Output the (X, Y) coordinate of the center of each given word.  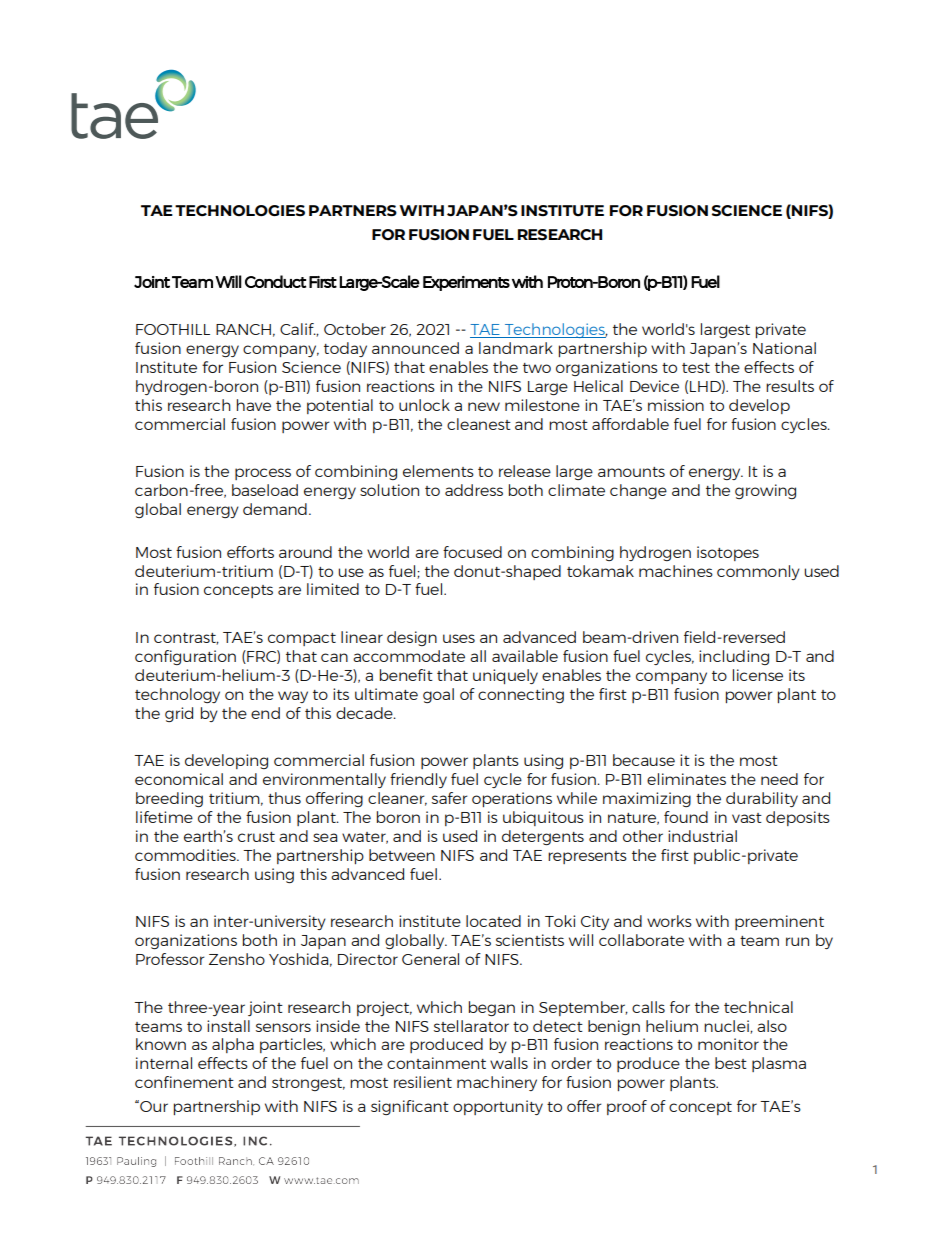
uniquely (505, 676)
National (784, 348)
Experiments (466, 283)
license (758, 675)
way (293, 697)
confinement (184, 1082)
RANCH (243, 329)
